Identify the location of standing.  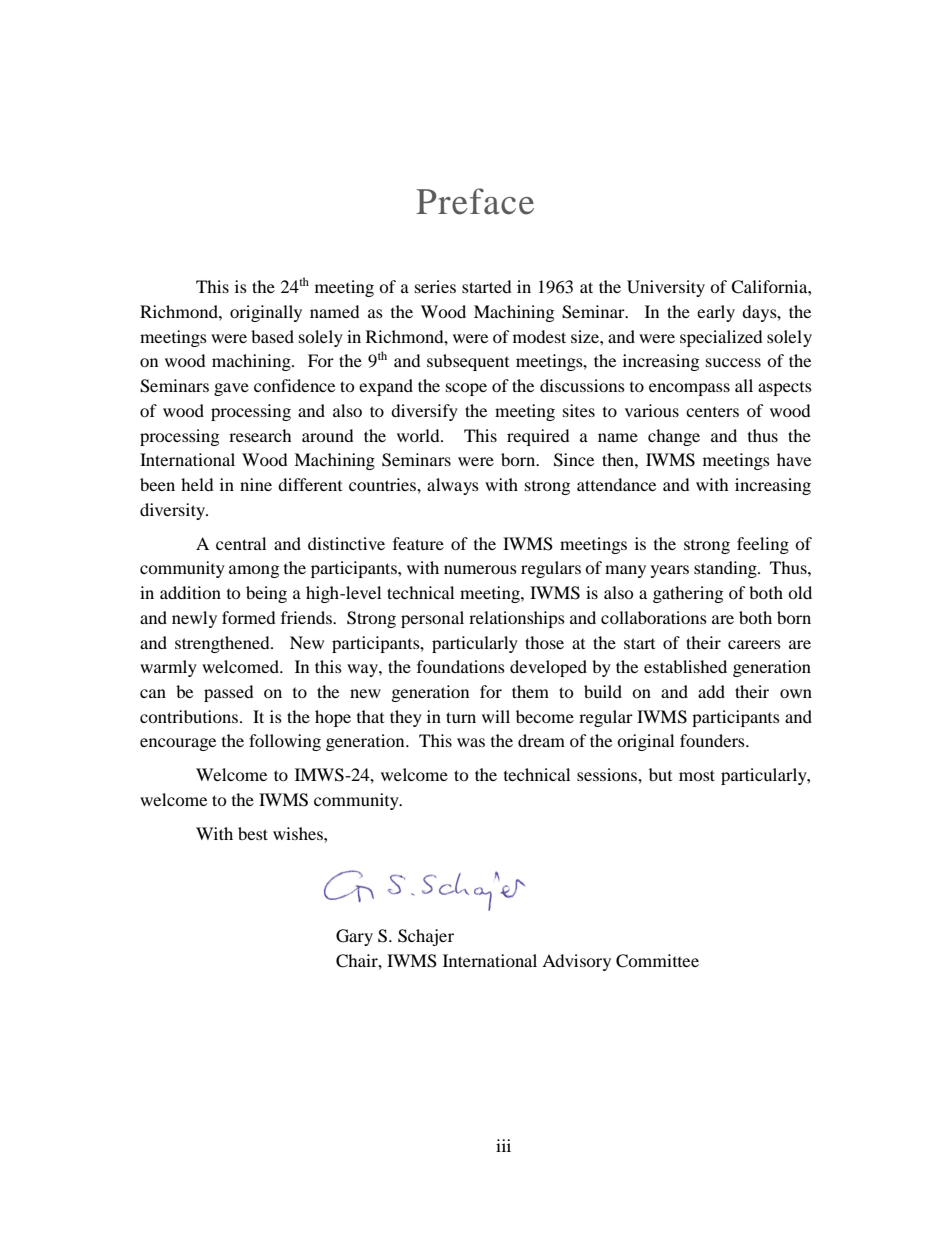
(726, 569).
